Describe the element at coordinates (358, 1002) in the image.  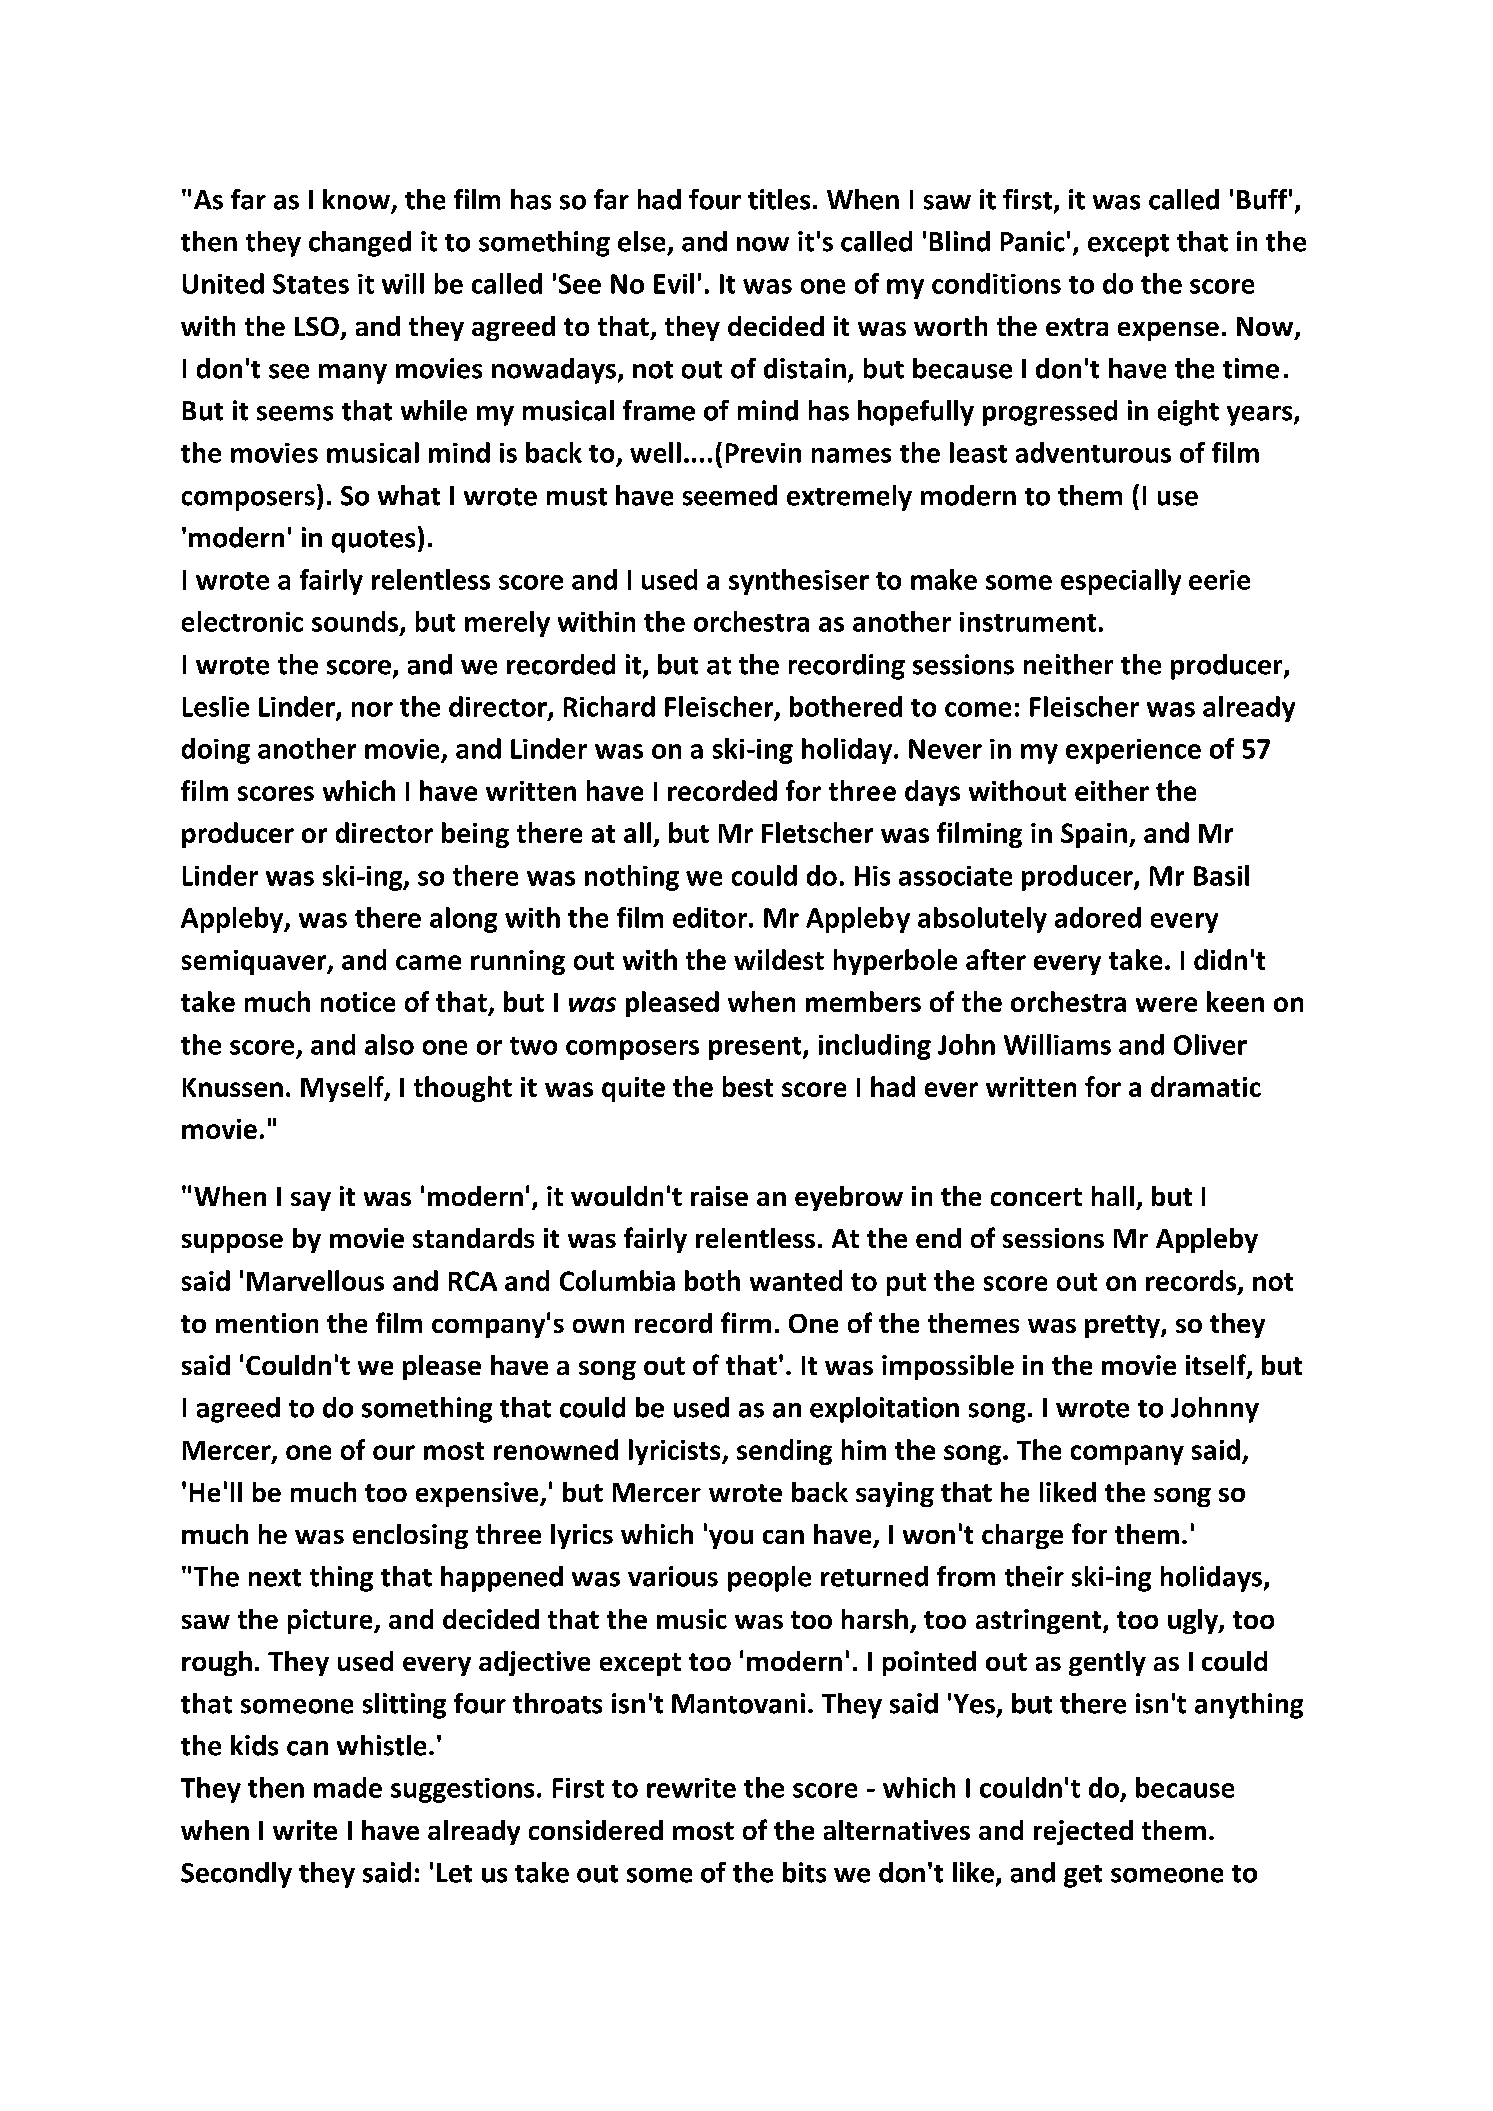
I see `notice` at that location.
